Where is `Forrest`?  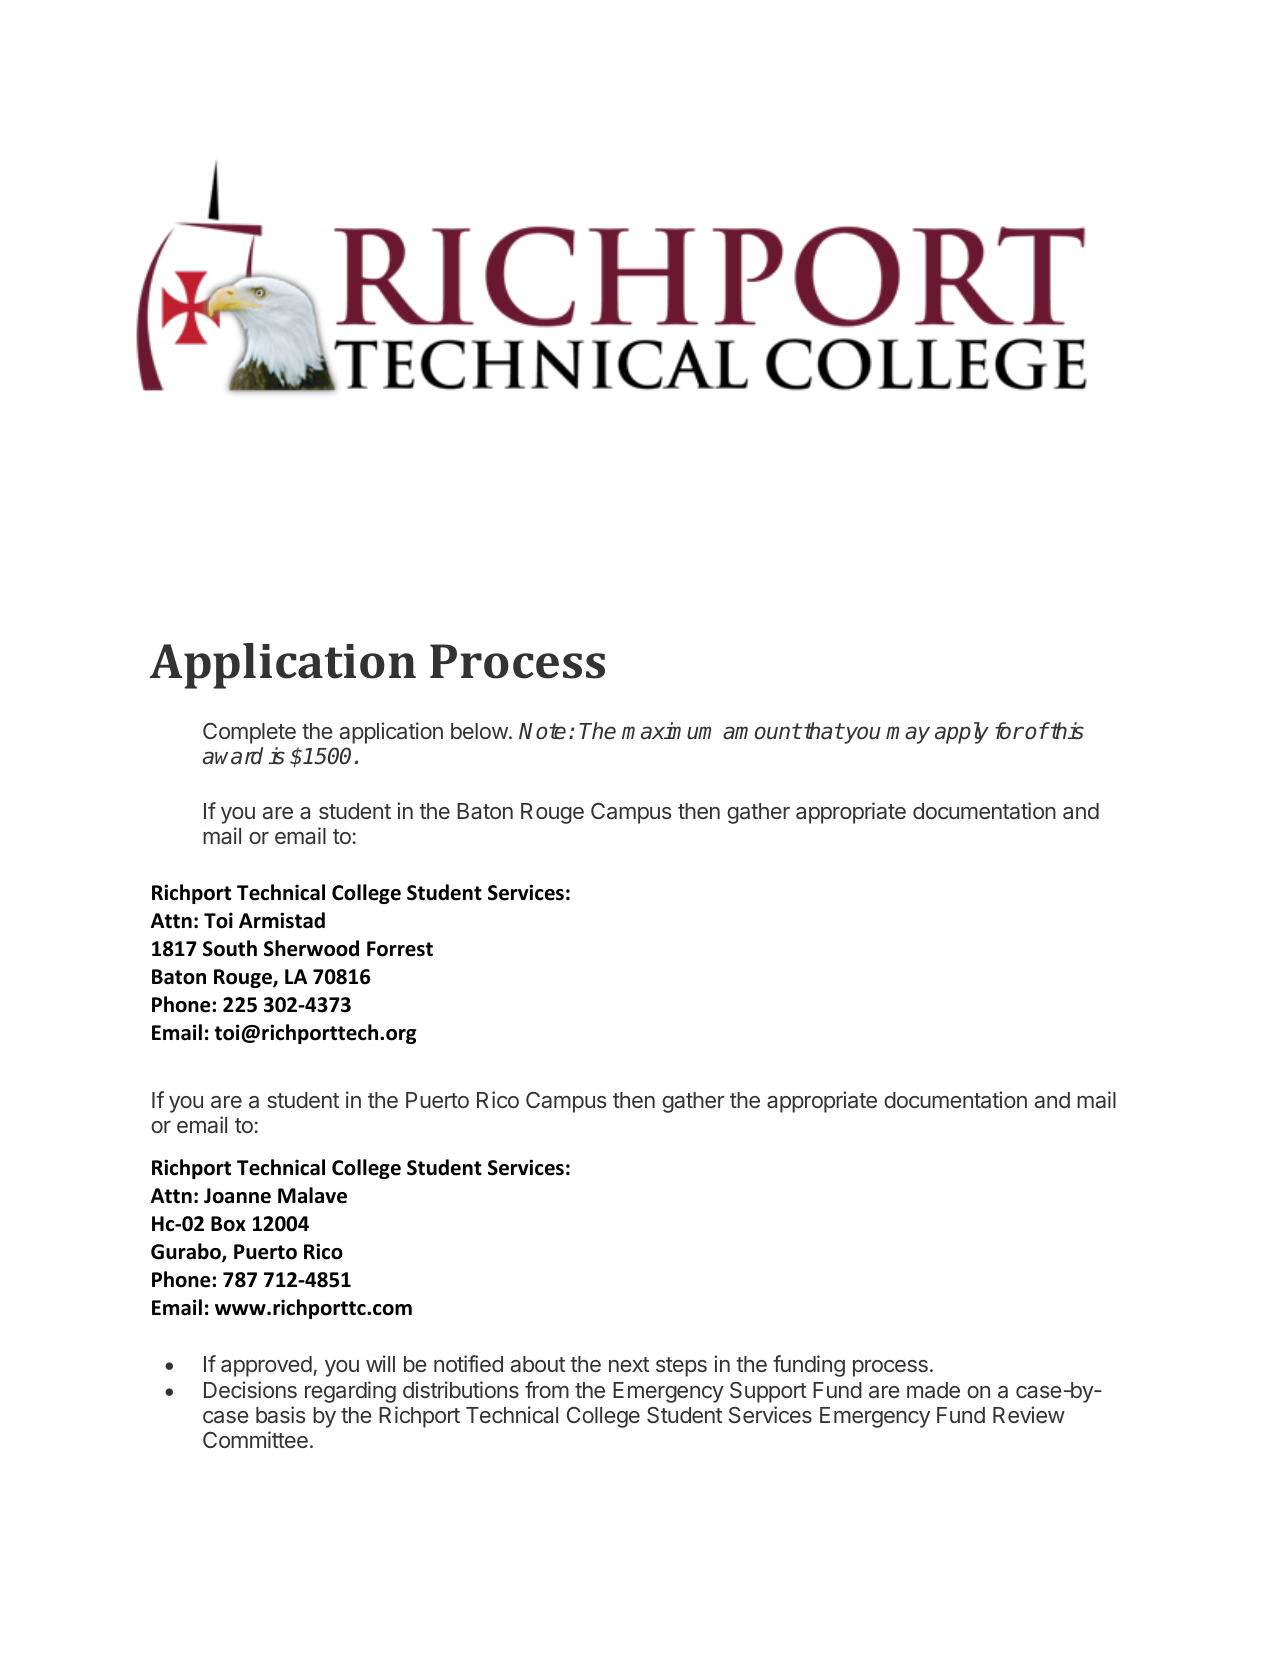
Forrest is located at coordinates (400, 949).
